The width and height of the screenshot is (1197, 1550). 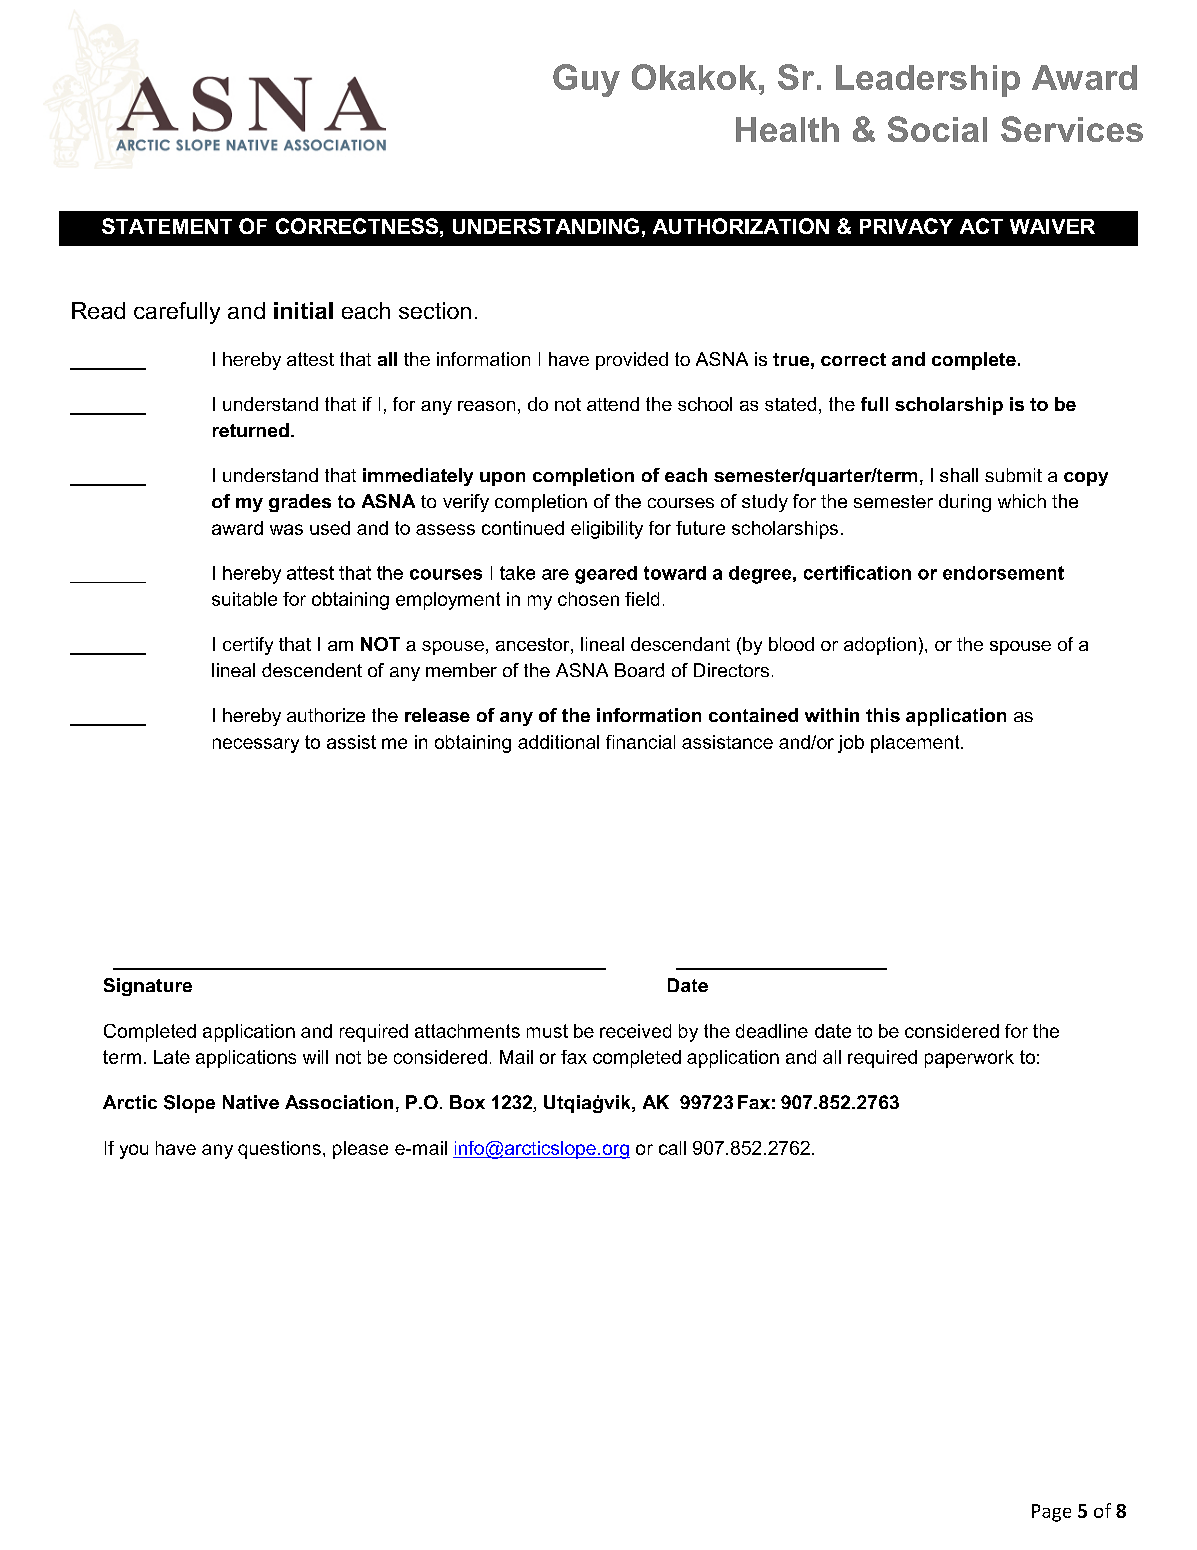 What do you see at coordinates (244, 599) in the screenshot?
I see `suitable` at bounding box center [244, 599].
